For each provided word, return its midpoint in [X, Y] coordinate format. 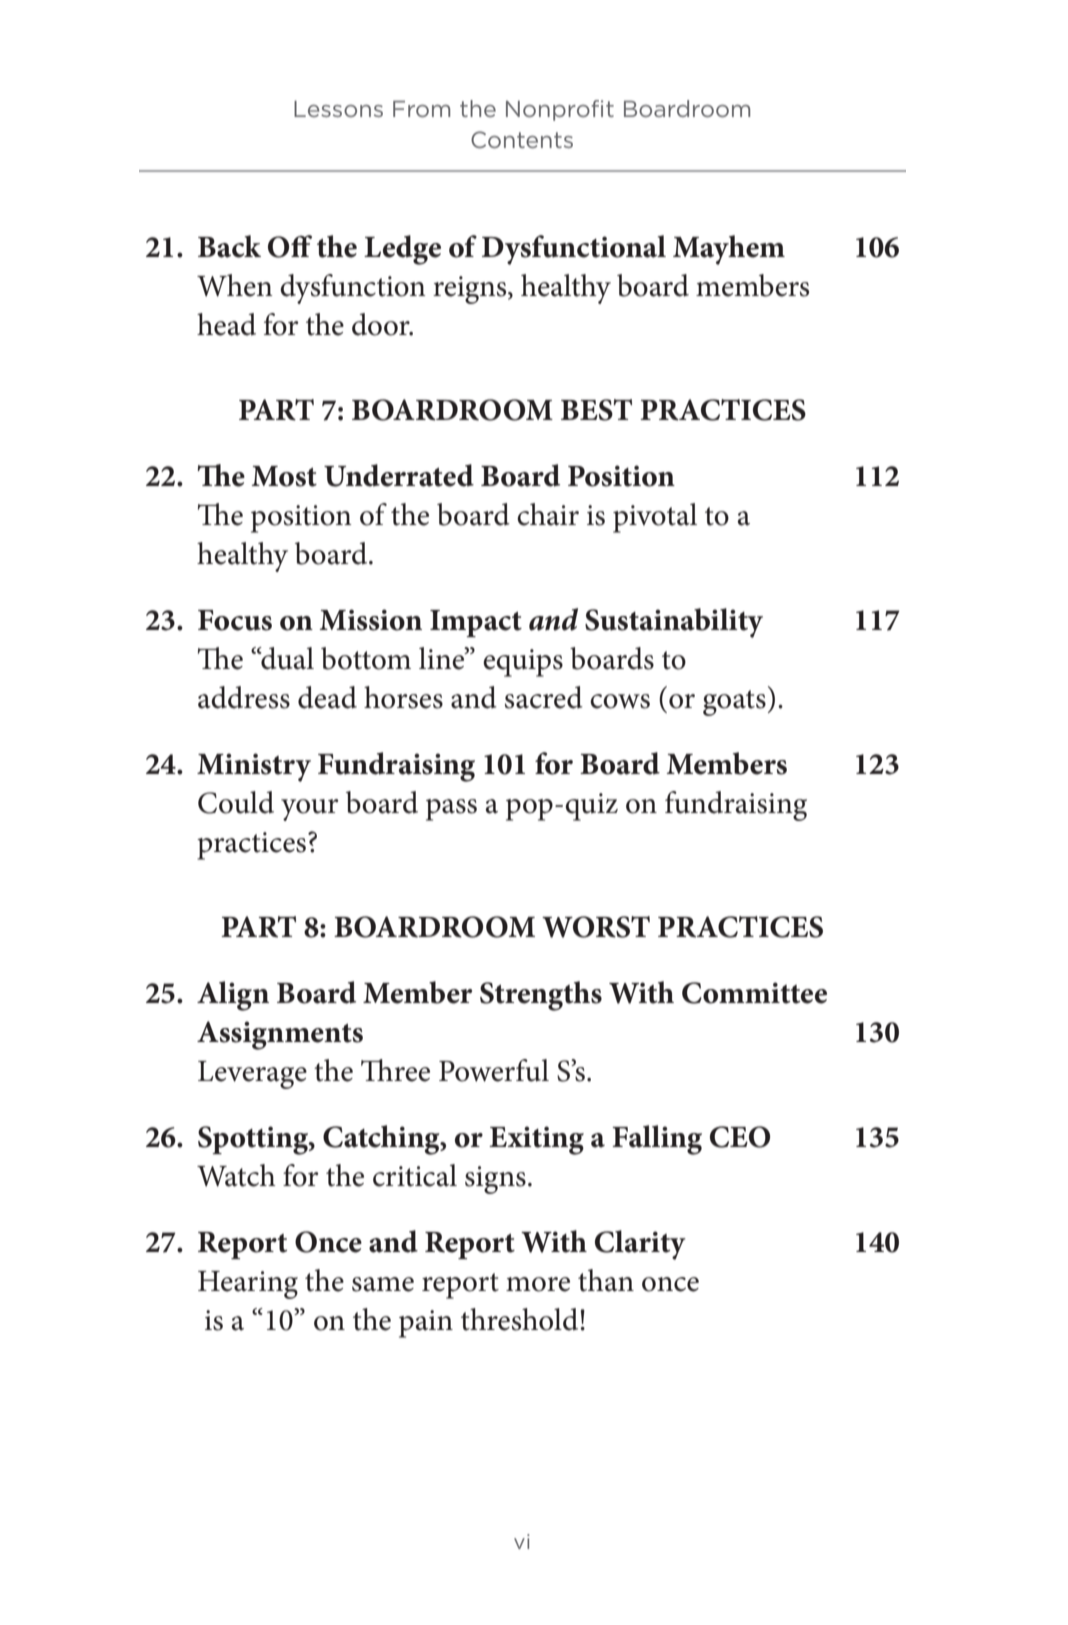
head [226, 324]
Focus [235, 620]
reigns [471, 290]
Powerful [494, 1070]
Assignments [280, 1035]
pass [451, 810]
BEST [596, 410]
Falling [657, 1140]
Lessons [338, 109]
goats [734, 703]
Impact [476, 623]
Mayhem [729, 250]
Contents [522, 139]
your [310, 810]
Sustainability [674, 623]
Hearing [248, 1285]
